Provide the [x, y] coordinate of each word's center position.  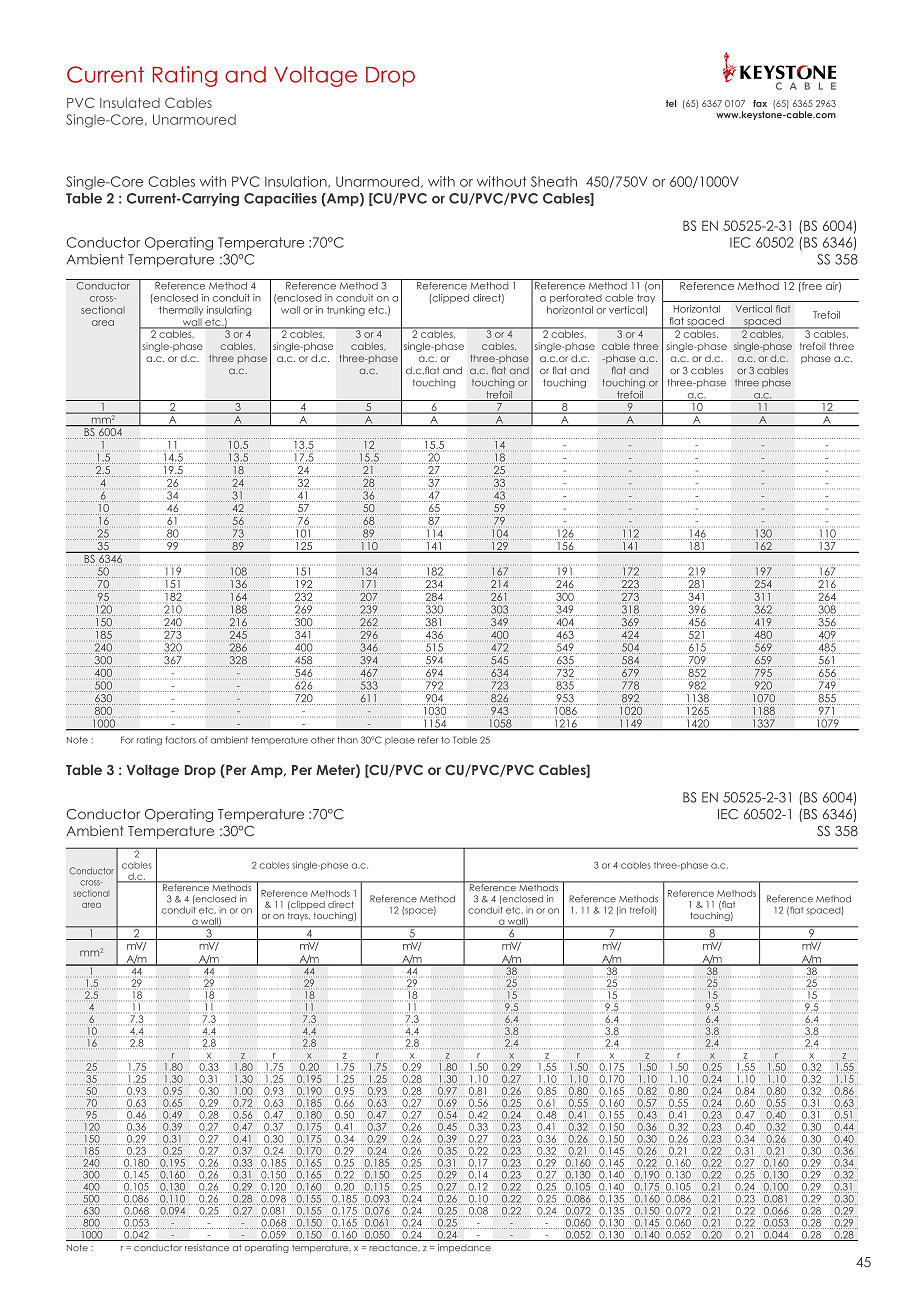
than [347, 740]
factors [180, 740]
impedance [464, 1248]
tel [671, 103]
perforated [576, 299]
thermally [181, 311]
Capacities [280, 199]
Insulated [130, 102]
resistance [207, 1247]
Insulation [297, 182]
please [400, 741]
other [323, 740]
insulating [229, 311]
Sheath [554, 181]
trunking [346, 311]
